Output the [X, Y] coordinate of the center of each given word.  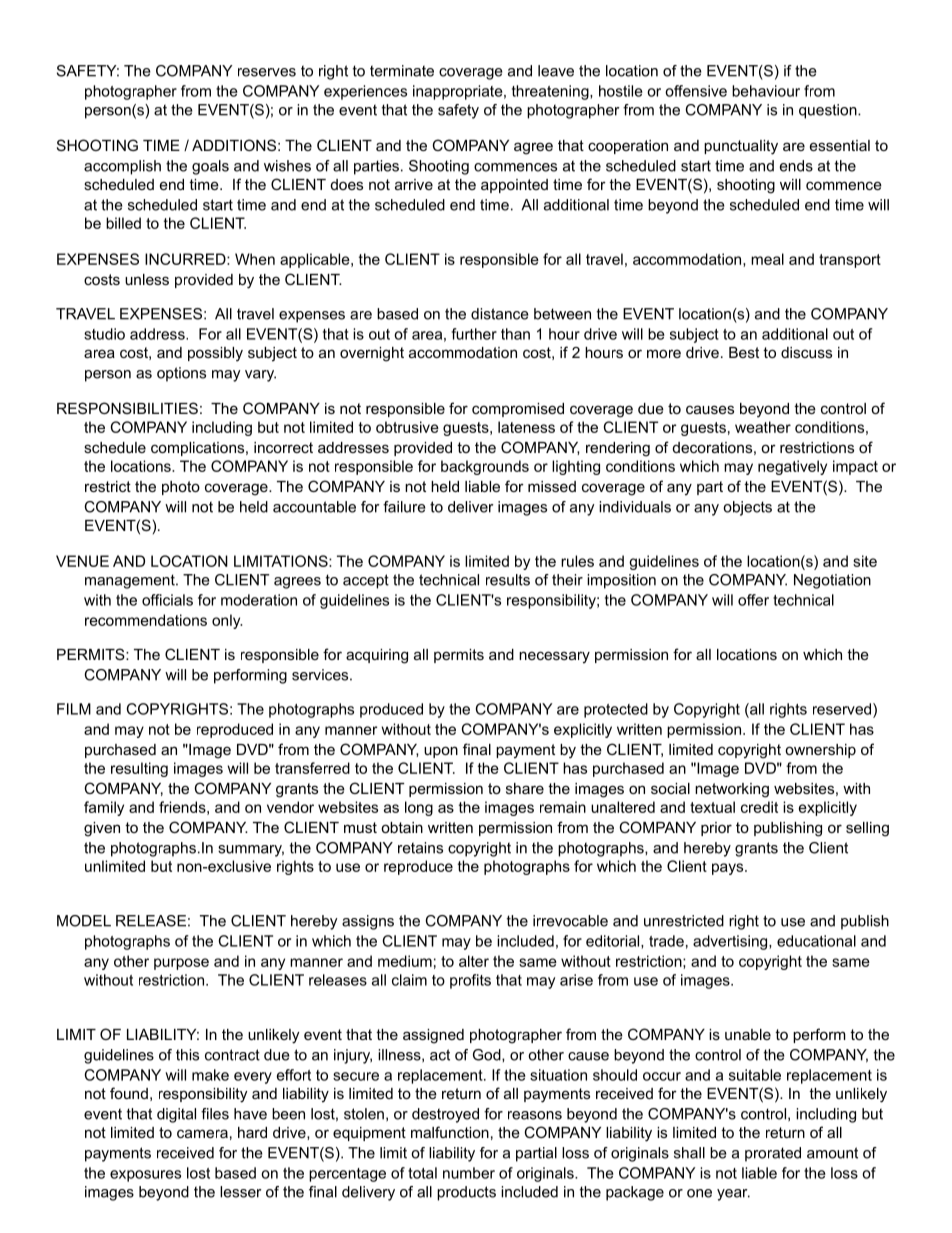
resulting [139, 769]
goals [210, 167]
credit [759, 807]
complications [199, 449]
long [419, 808]
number [469, 1173]
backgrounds [485, 467]
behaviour [766, 91]
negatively [792, 467]
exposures [145, 1176]
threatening [551, 92]
